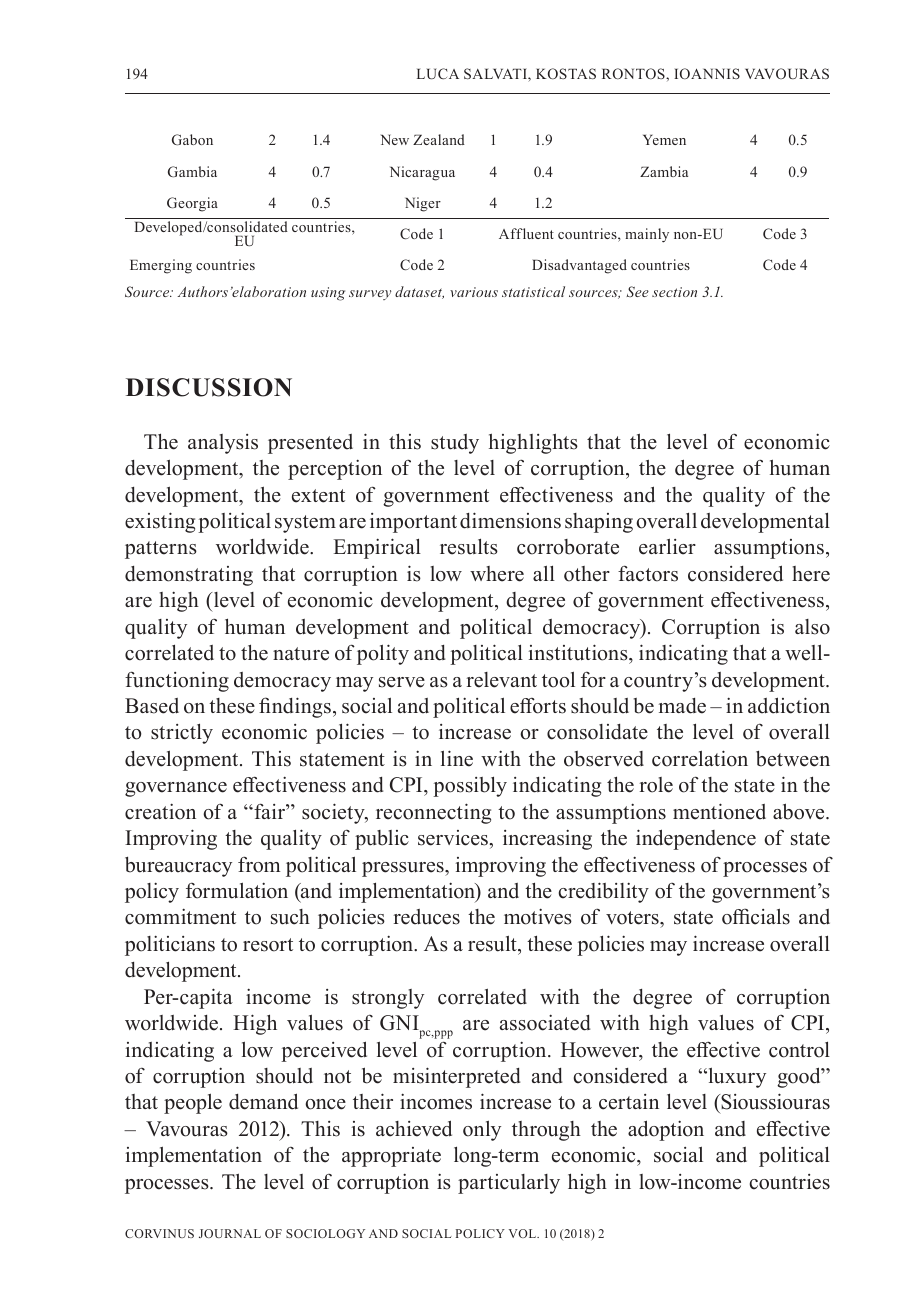 The width and height of the document is (924, 1311). What do you see at coordinates (230, 1233) in the document?
I see `JOURNAL` at bounding box center [230, 1233].
